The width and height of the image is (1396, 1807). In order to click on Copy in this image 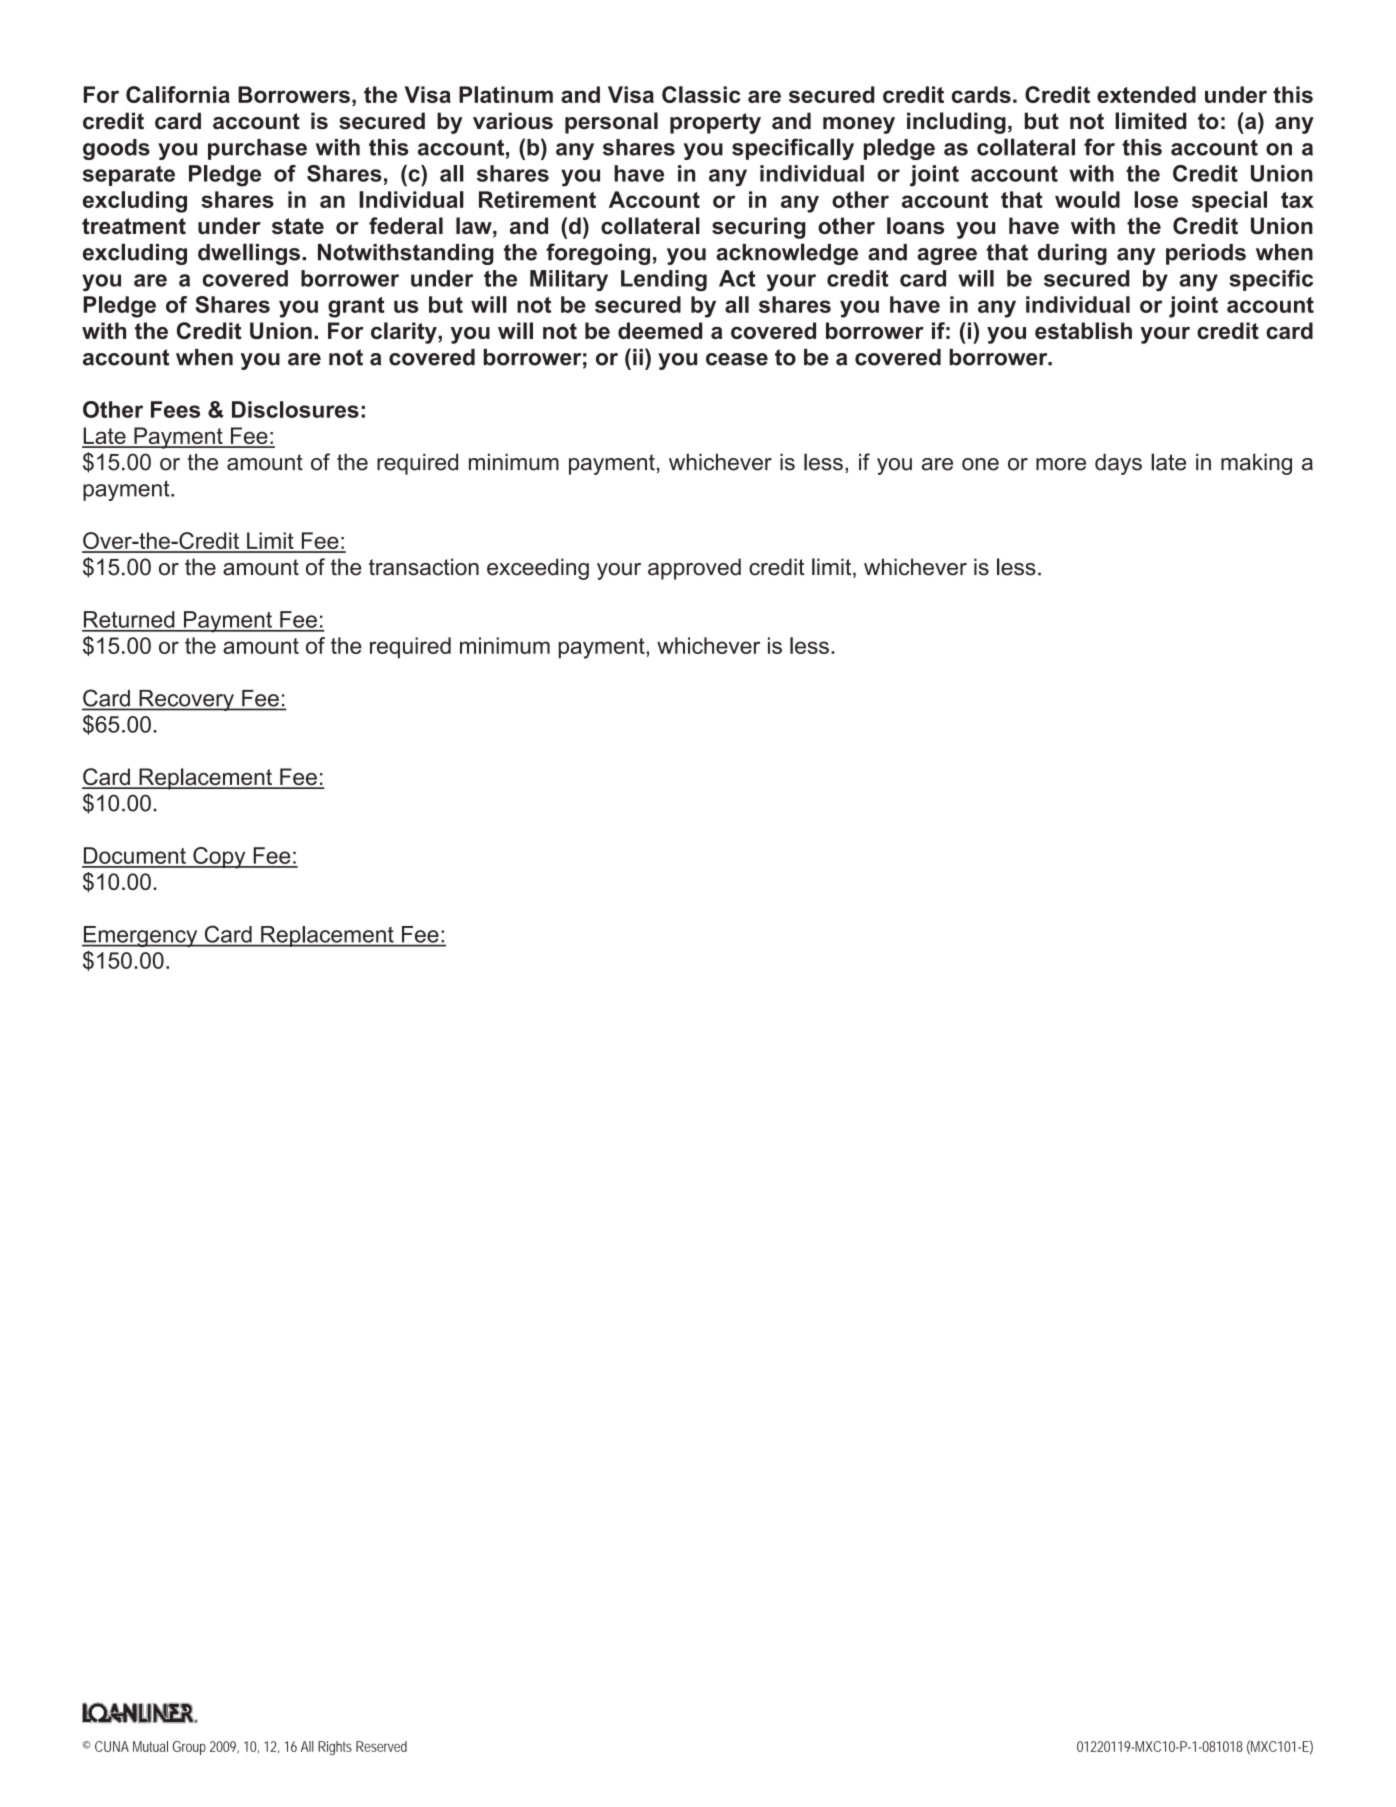, I will do `click(219, 858)`.
